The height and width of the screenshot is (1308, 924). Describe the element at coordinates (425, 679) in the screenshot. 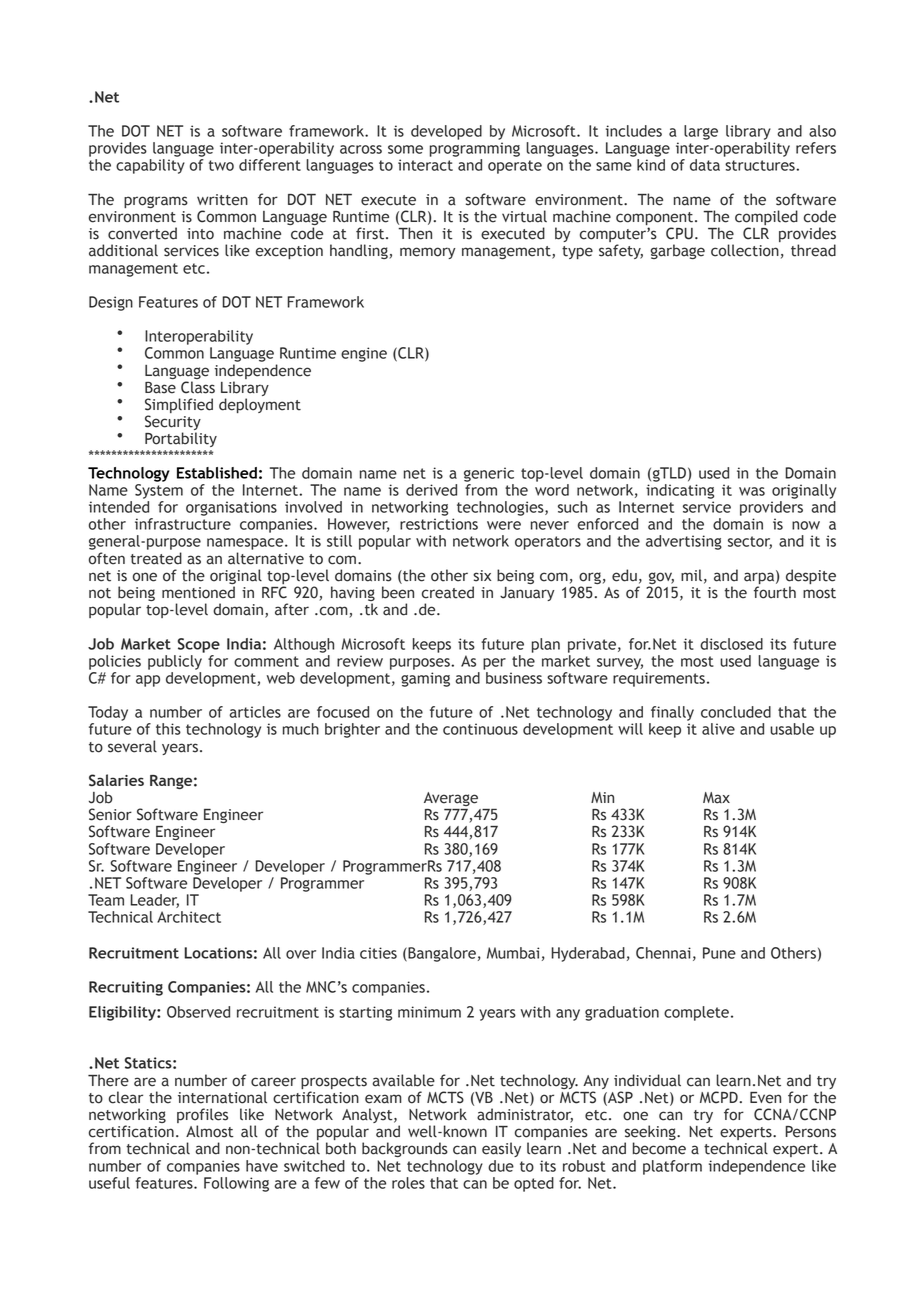

I see `gaming` at that location.
